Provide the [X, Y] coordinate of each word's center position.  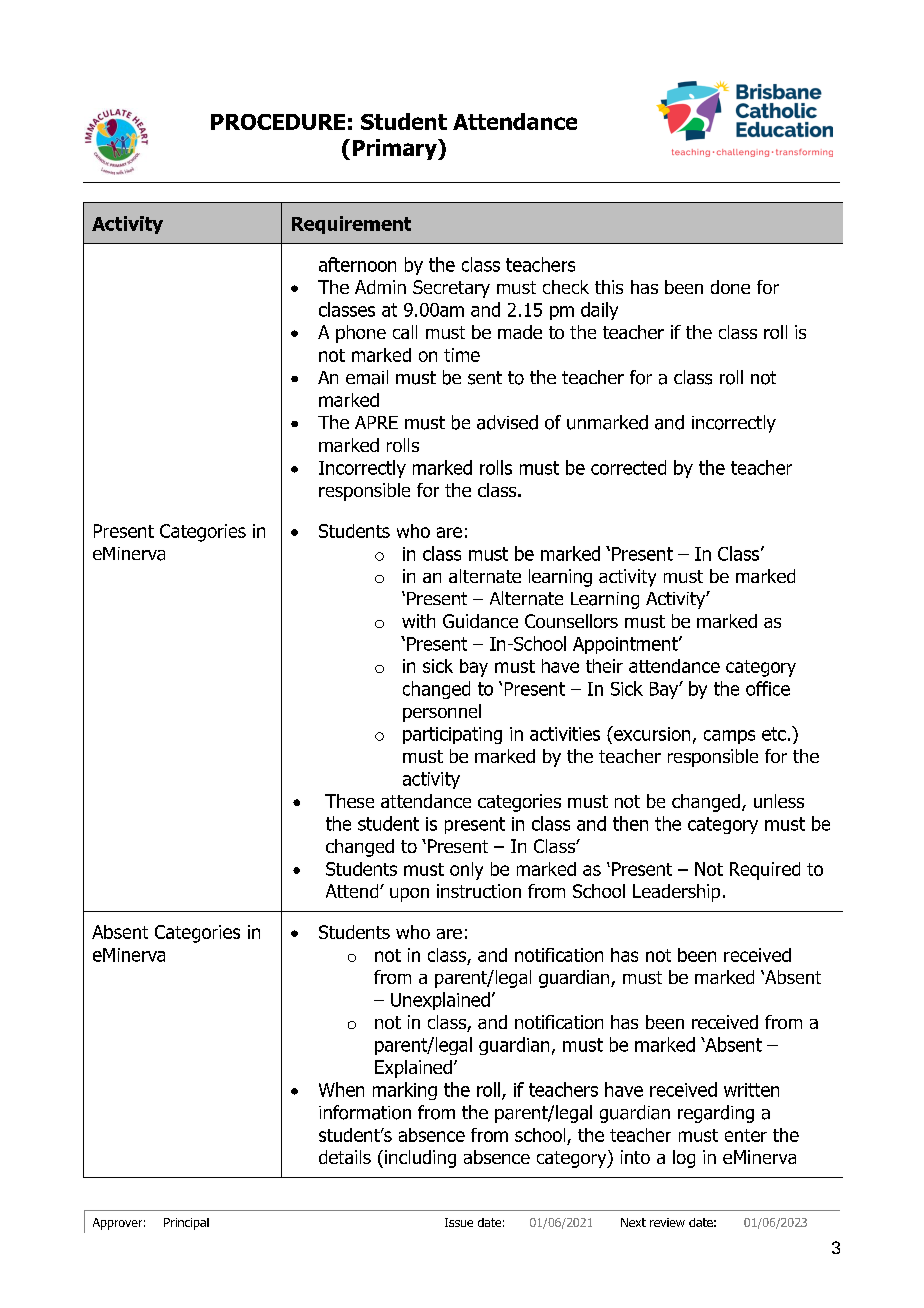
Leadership [676, 893]
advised [507, 422]
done [730, 287]
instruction [479, 891]
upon [409, 895]
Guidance [480, 621]
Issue [459, 1222]
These [349, 801]
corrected [628, 467]
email [367, 377]
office [768, 688]
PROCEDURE [278, 122]
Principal [186, 1224]
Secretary [451, 289]
